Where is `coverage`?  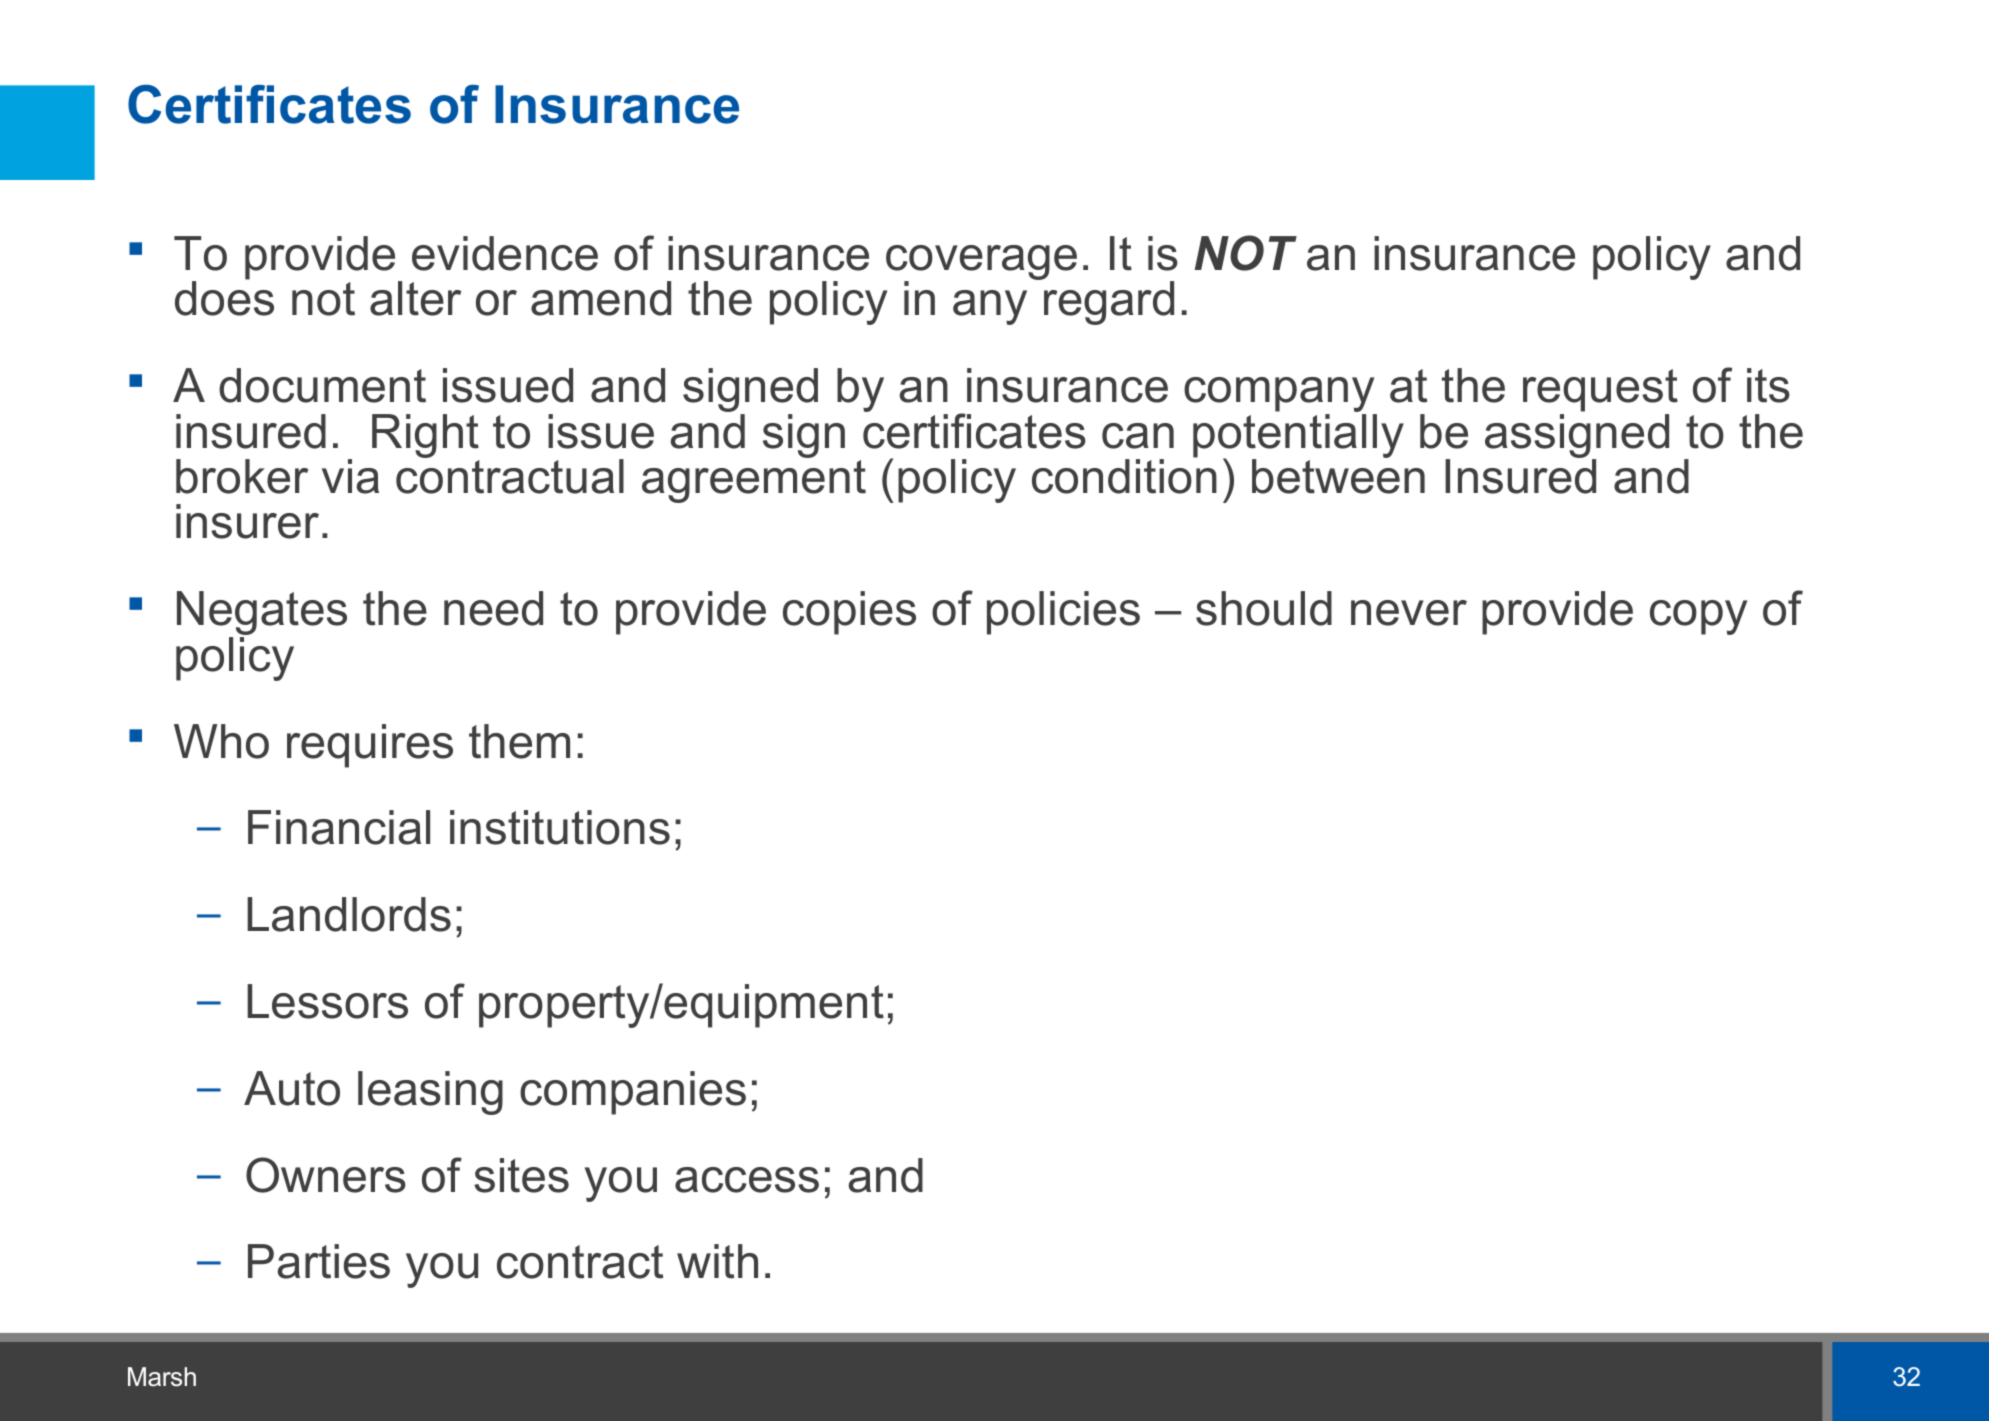
coverage is located at coordinates (981, 264).
